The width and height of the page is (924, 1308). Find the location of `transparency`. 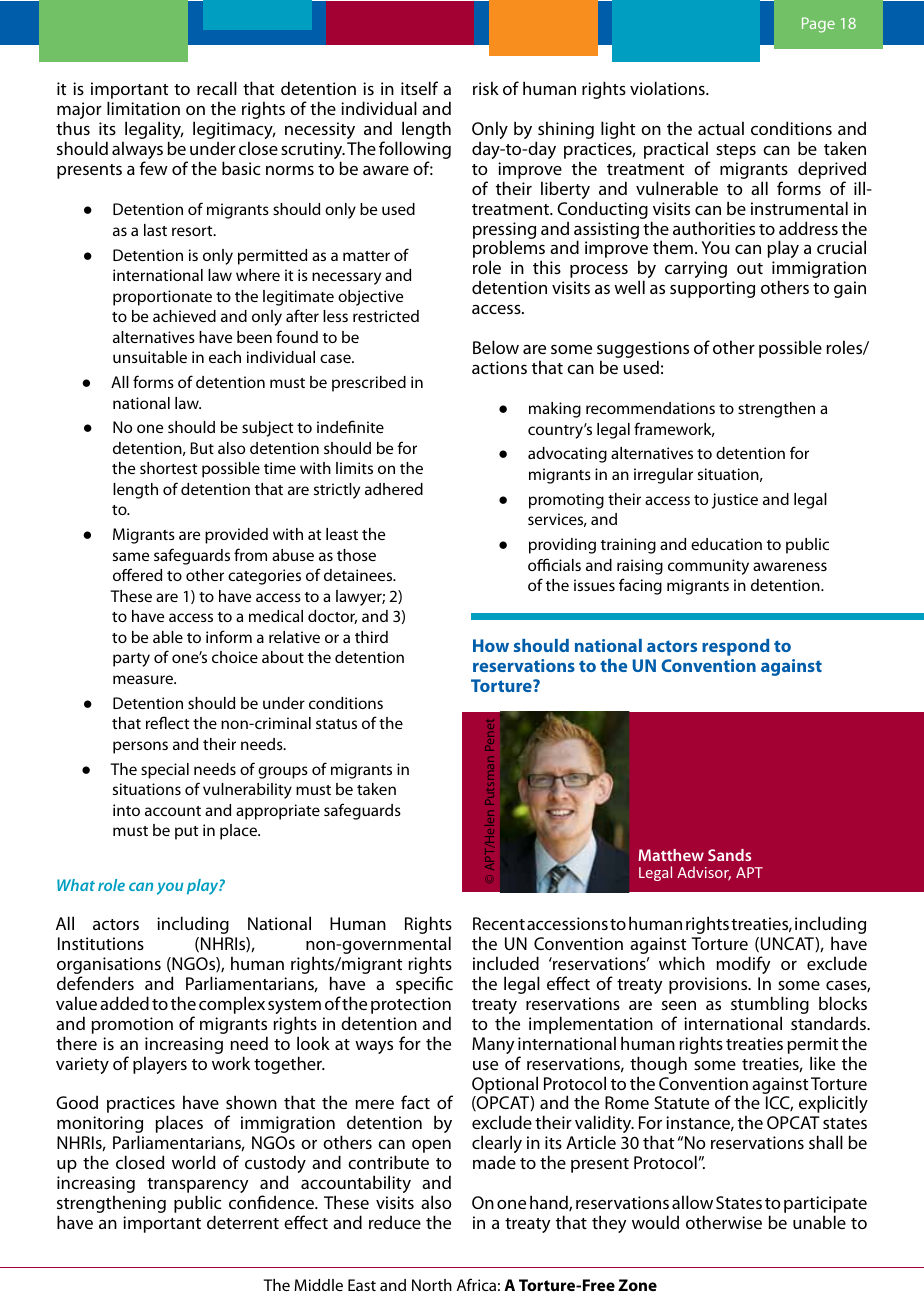

transparency is located at coordinates (197, 1187).
